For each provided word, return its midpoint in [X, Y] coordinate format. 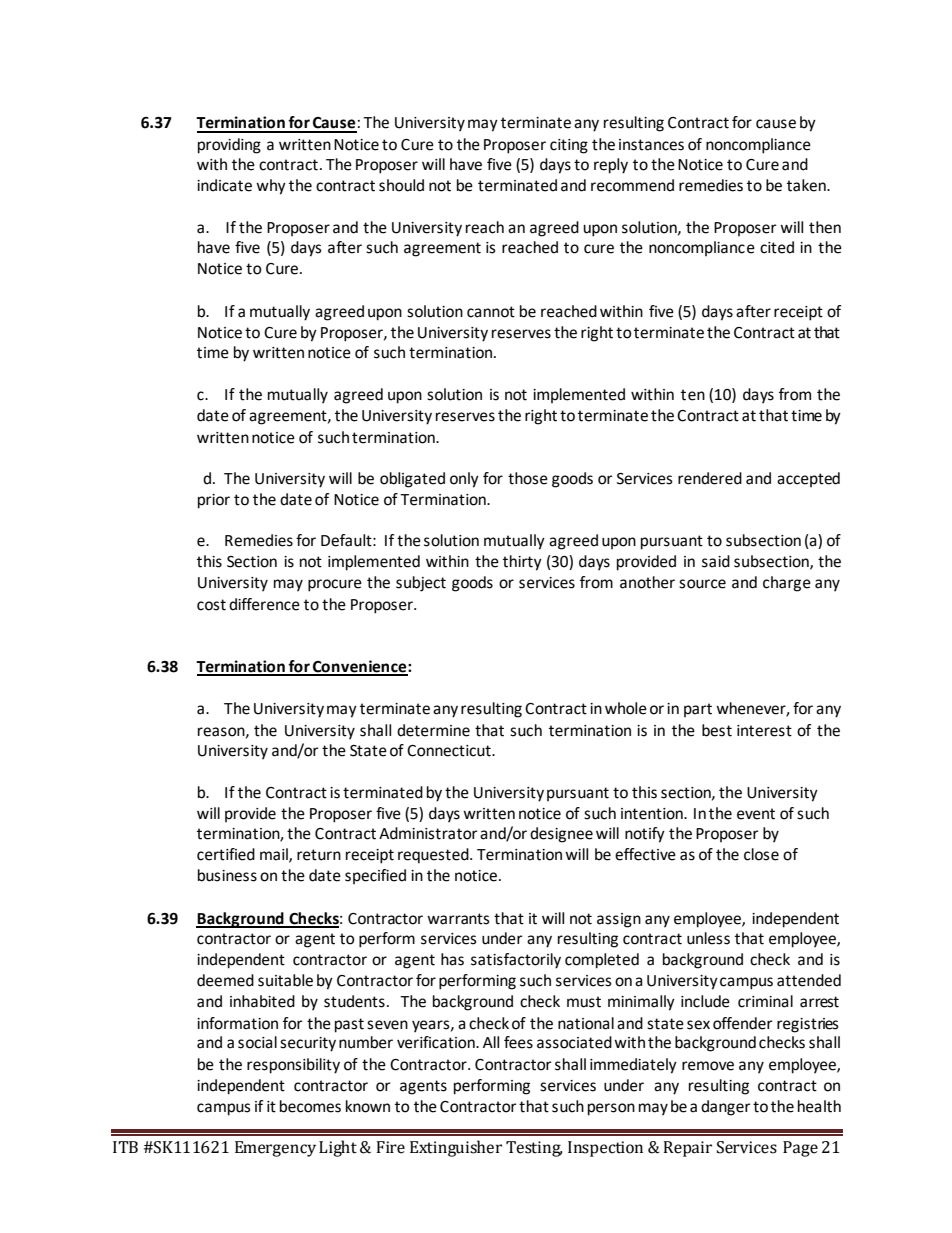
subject [421, 584]
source [702, 584]
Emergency [275, 1149]
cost [211, 605]
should [401, 185]
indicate [224, 185]
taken [807, 185]
